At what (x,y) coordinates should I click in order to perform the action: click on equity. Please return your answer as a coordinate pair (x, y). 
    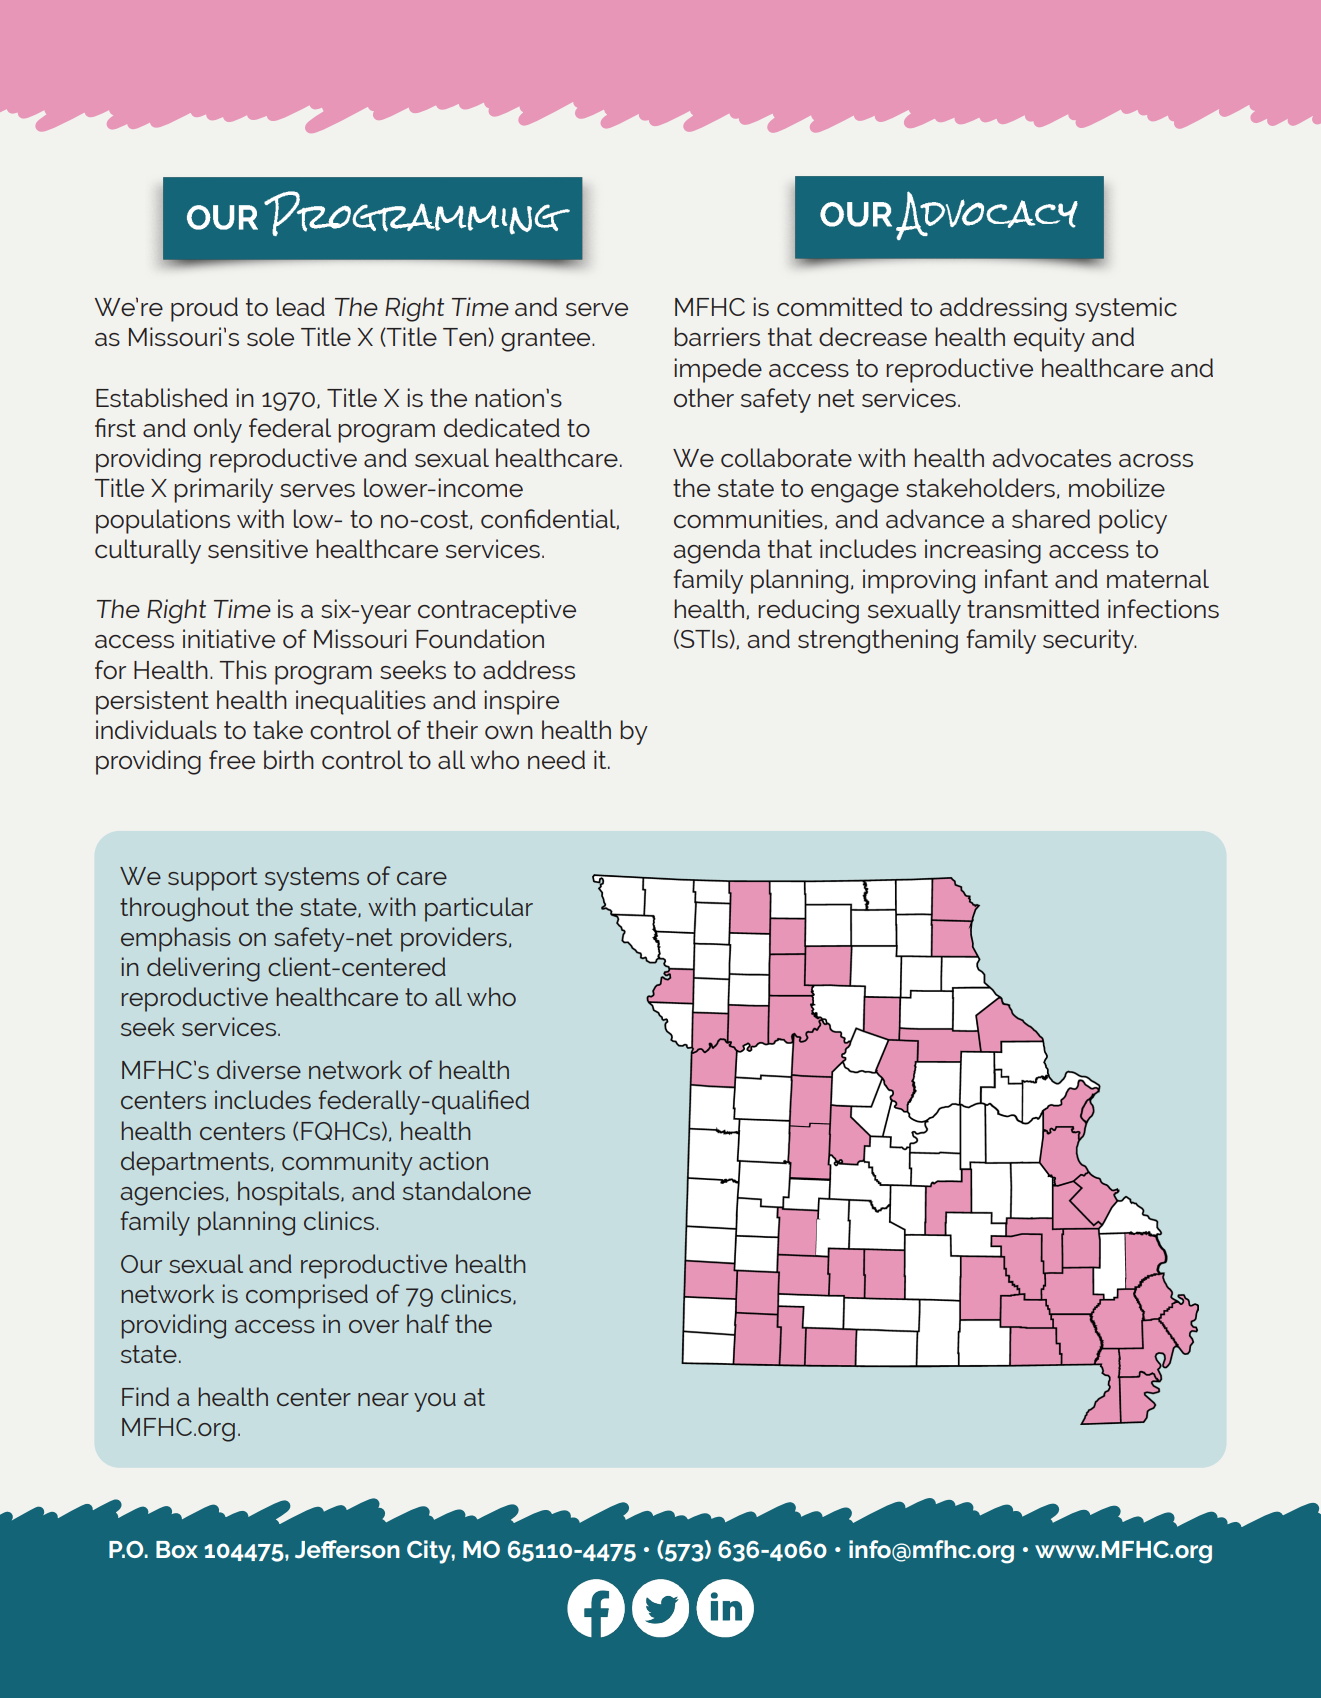
    Looking at the image, I should click on (1049, 339).
